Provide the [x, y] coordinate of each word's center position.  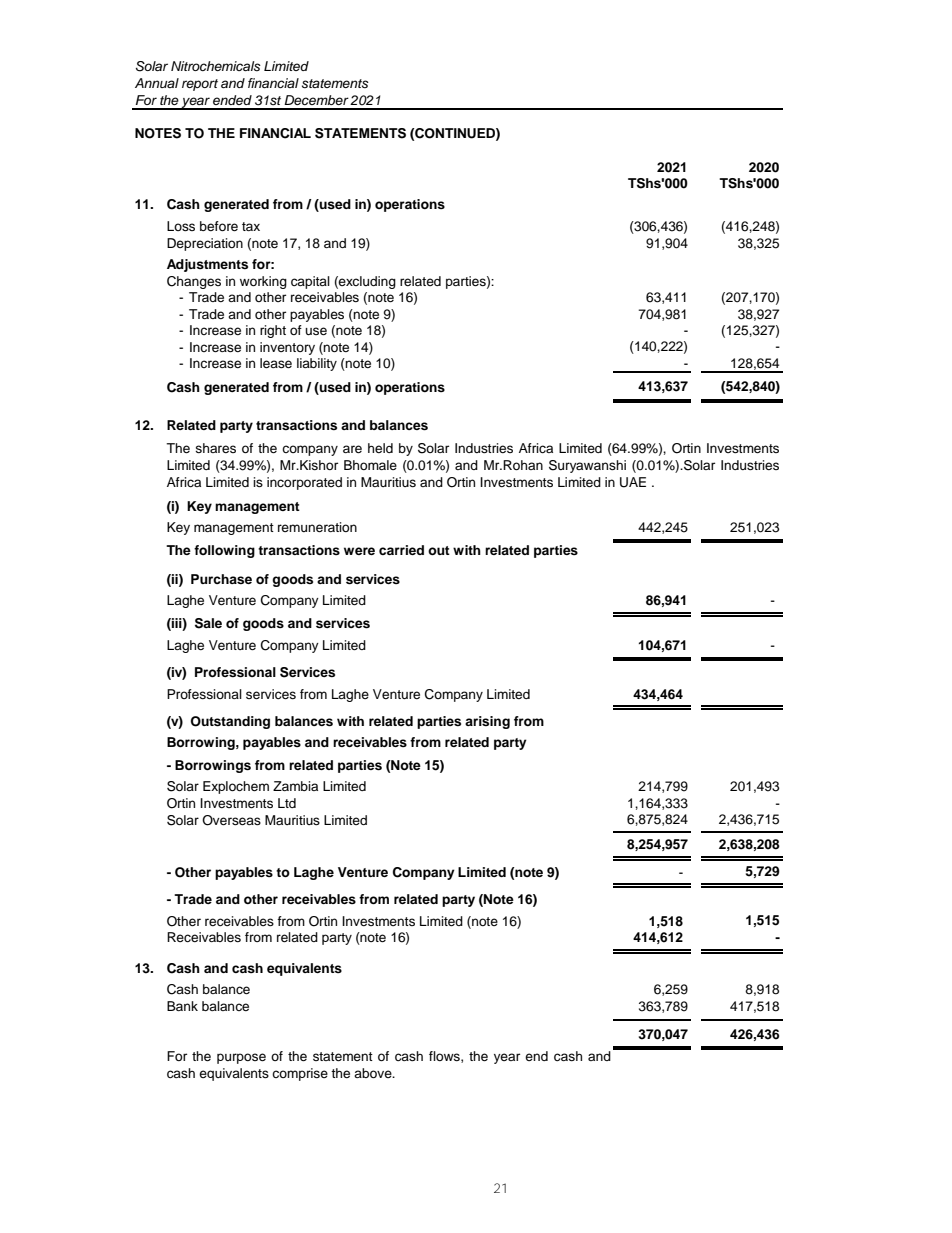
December [316, 100]
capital [310, 282]
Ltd [287, 803]
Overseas [231, 820]
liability [317, 364]
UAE [633, 482]
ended [232, 100]
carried [401, 550]
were [359, 551]
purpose [241, 1058]
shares [215, 448]
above [374, 1073]
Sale [208, 623]
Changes [194, 282]
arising [487, 722]
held [380, 448]
